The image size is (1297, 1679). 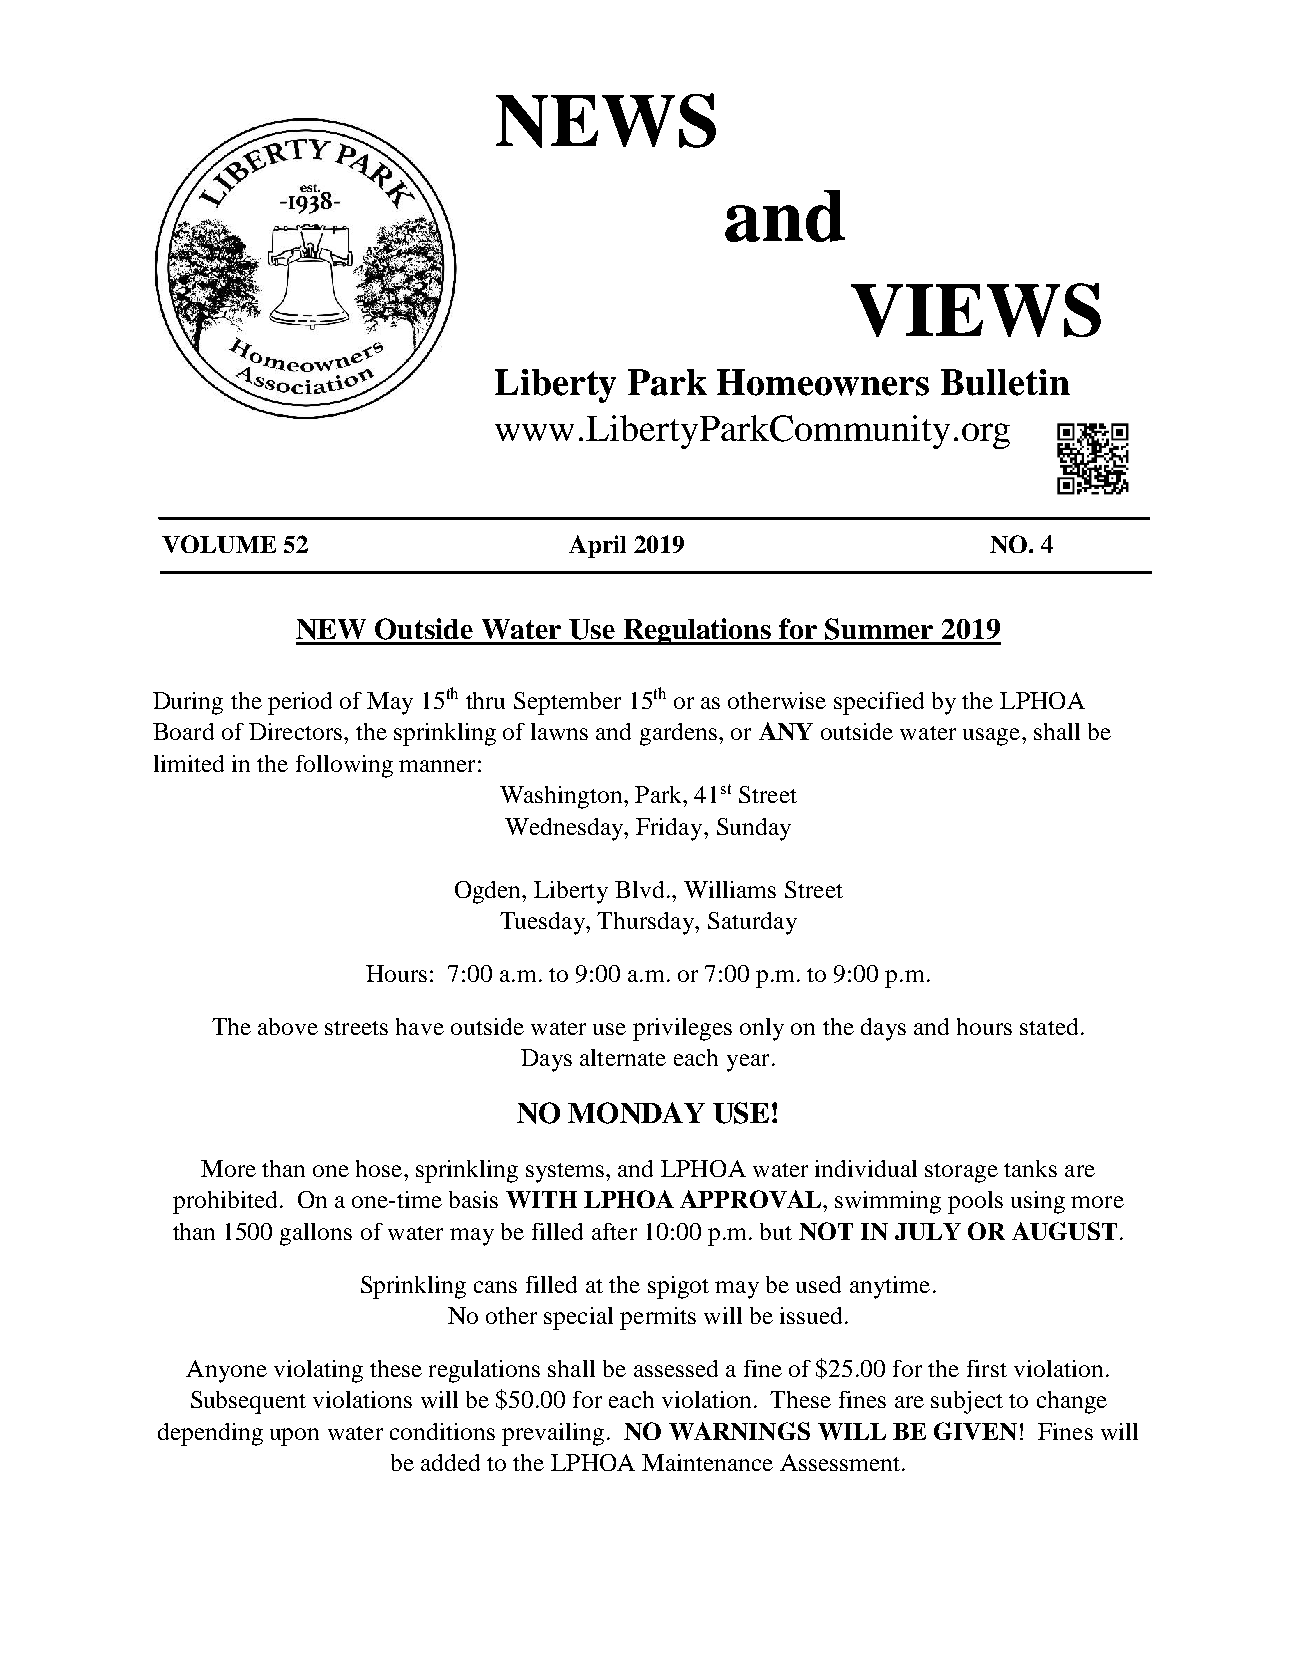 What do you see at coordinates (976, 310) in the screenshot?
I see `VIEWS` at bounding box center [976, 310].
